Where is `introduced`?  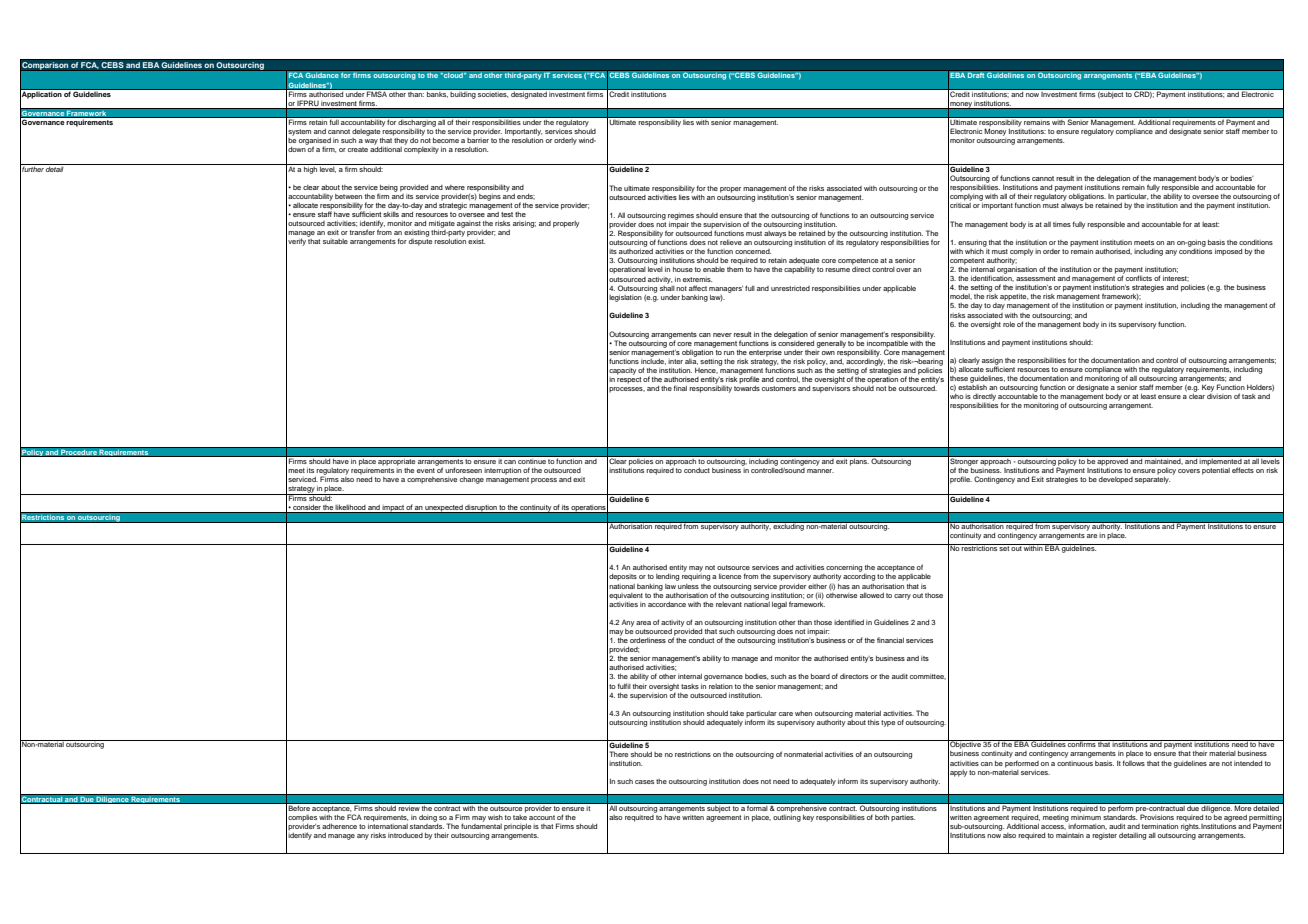 introduced is located at coordinates (405, 835).
